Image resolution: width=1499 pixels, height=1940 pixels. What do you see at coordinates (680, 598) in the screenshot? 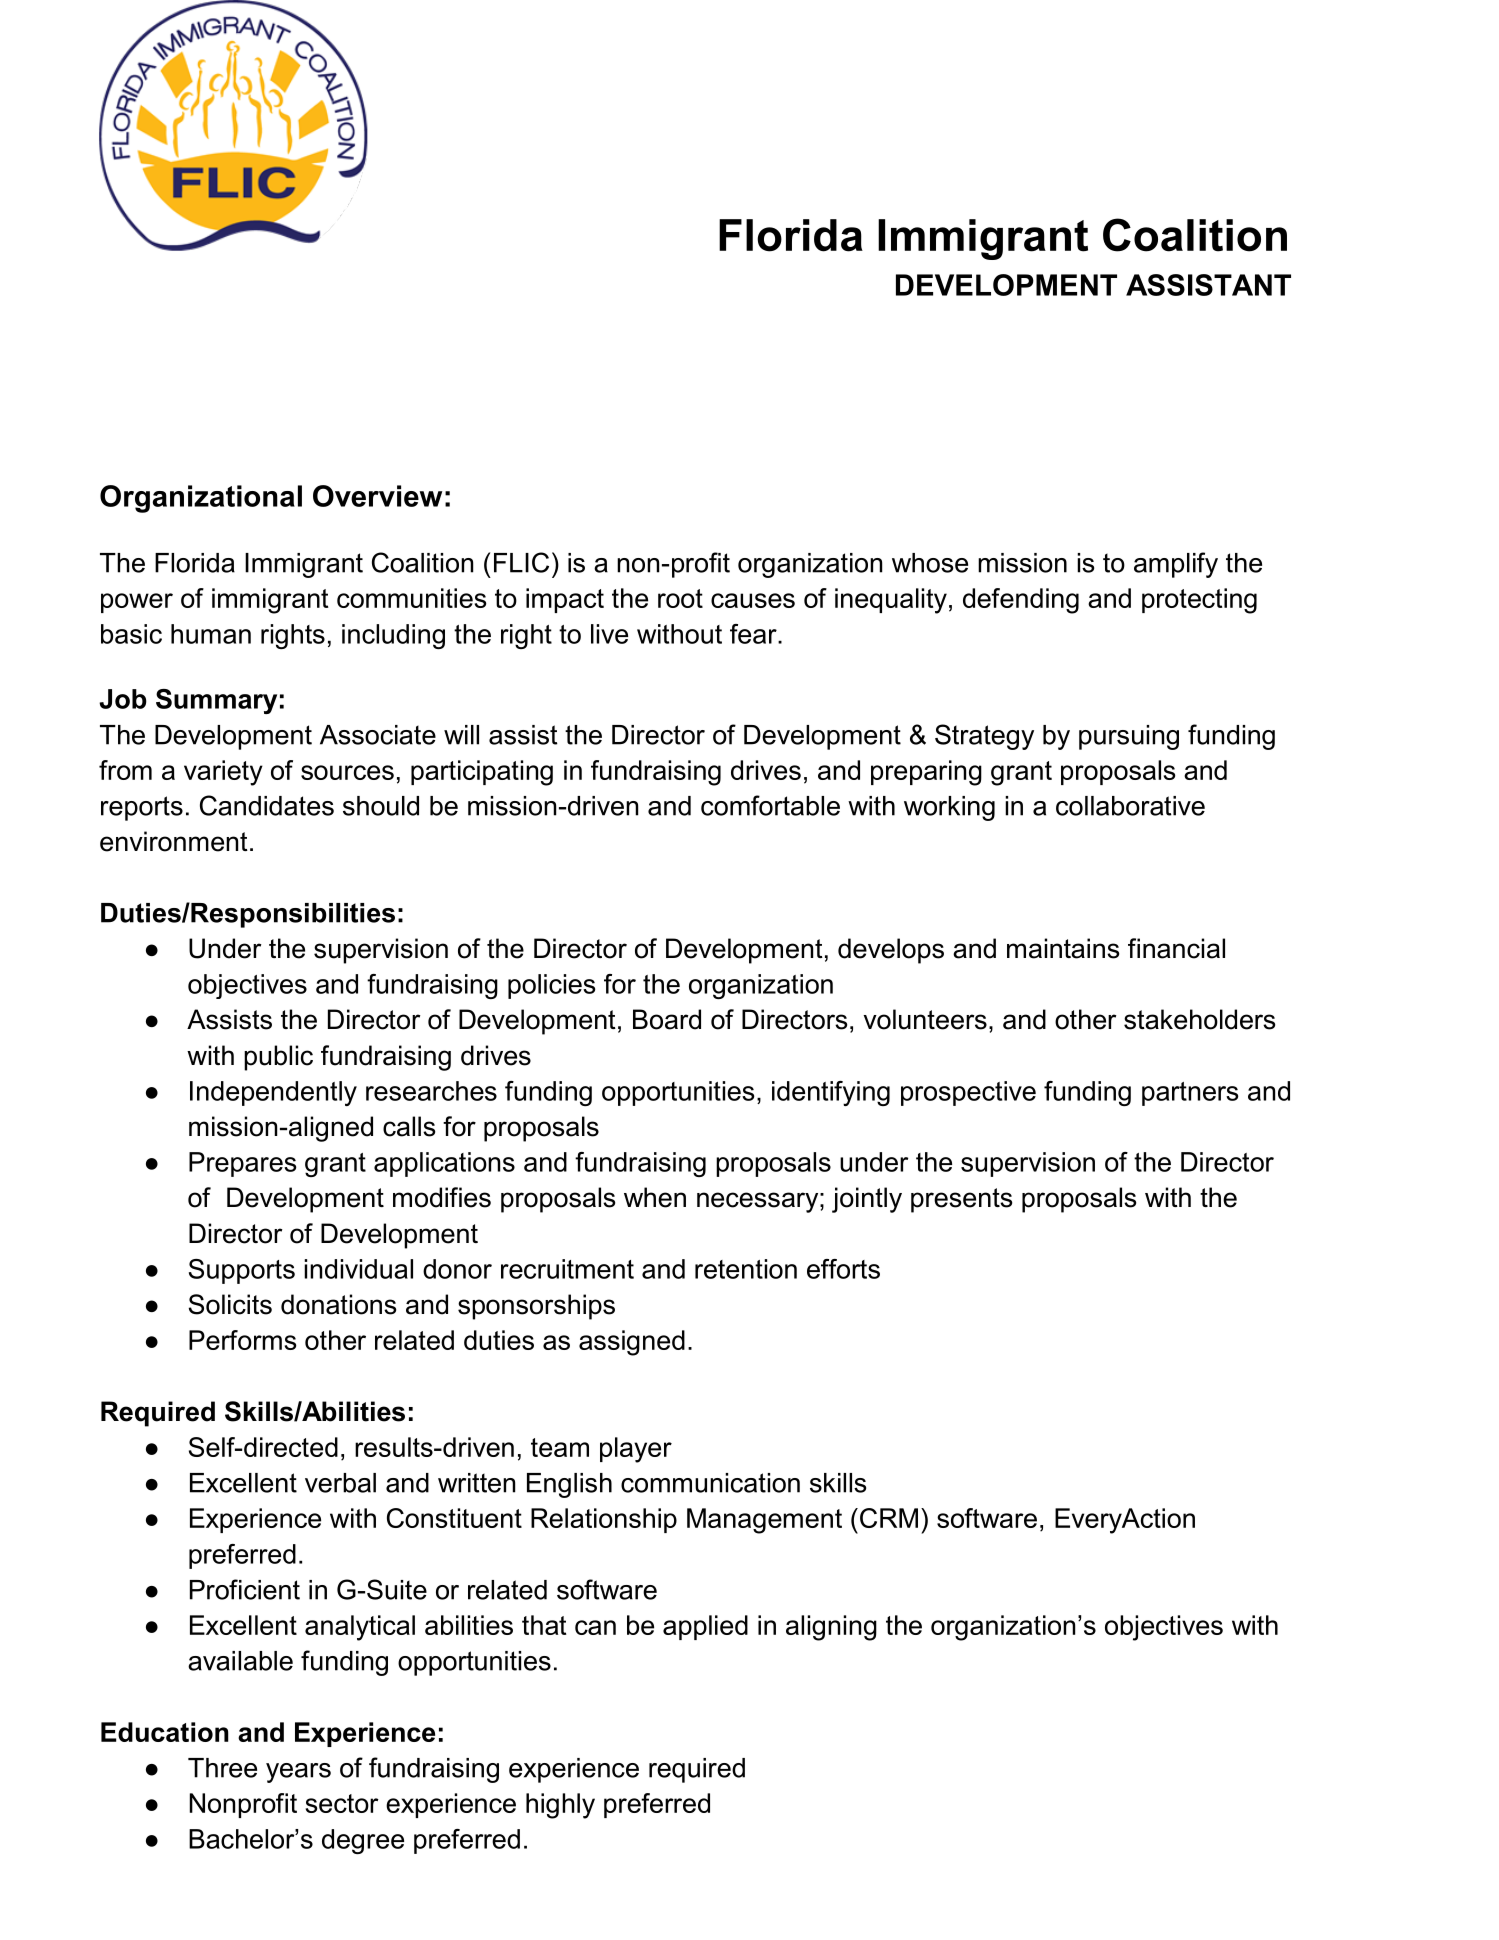
I see `root` at bounding box center [680, 598].
